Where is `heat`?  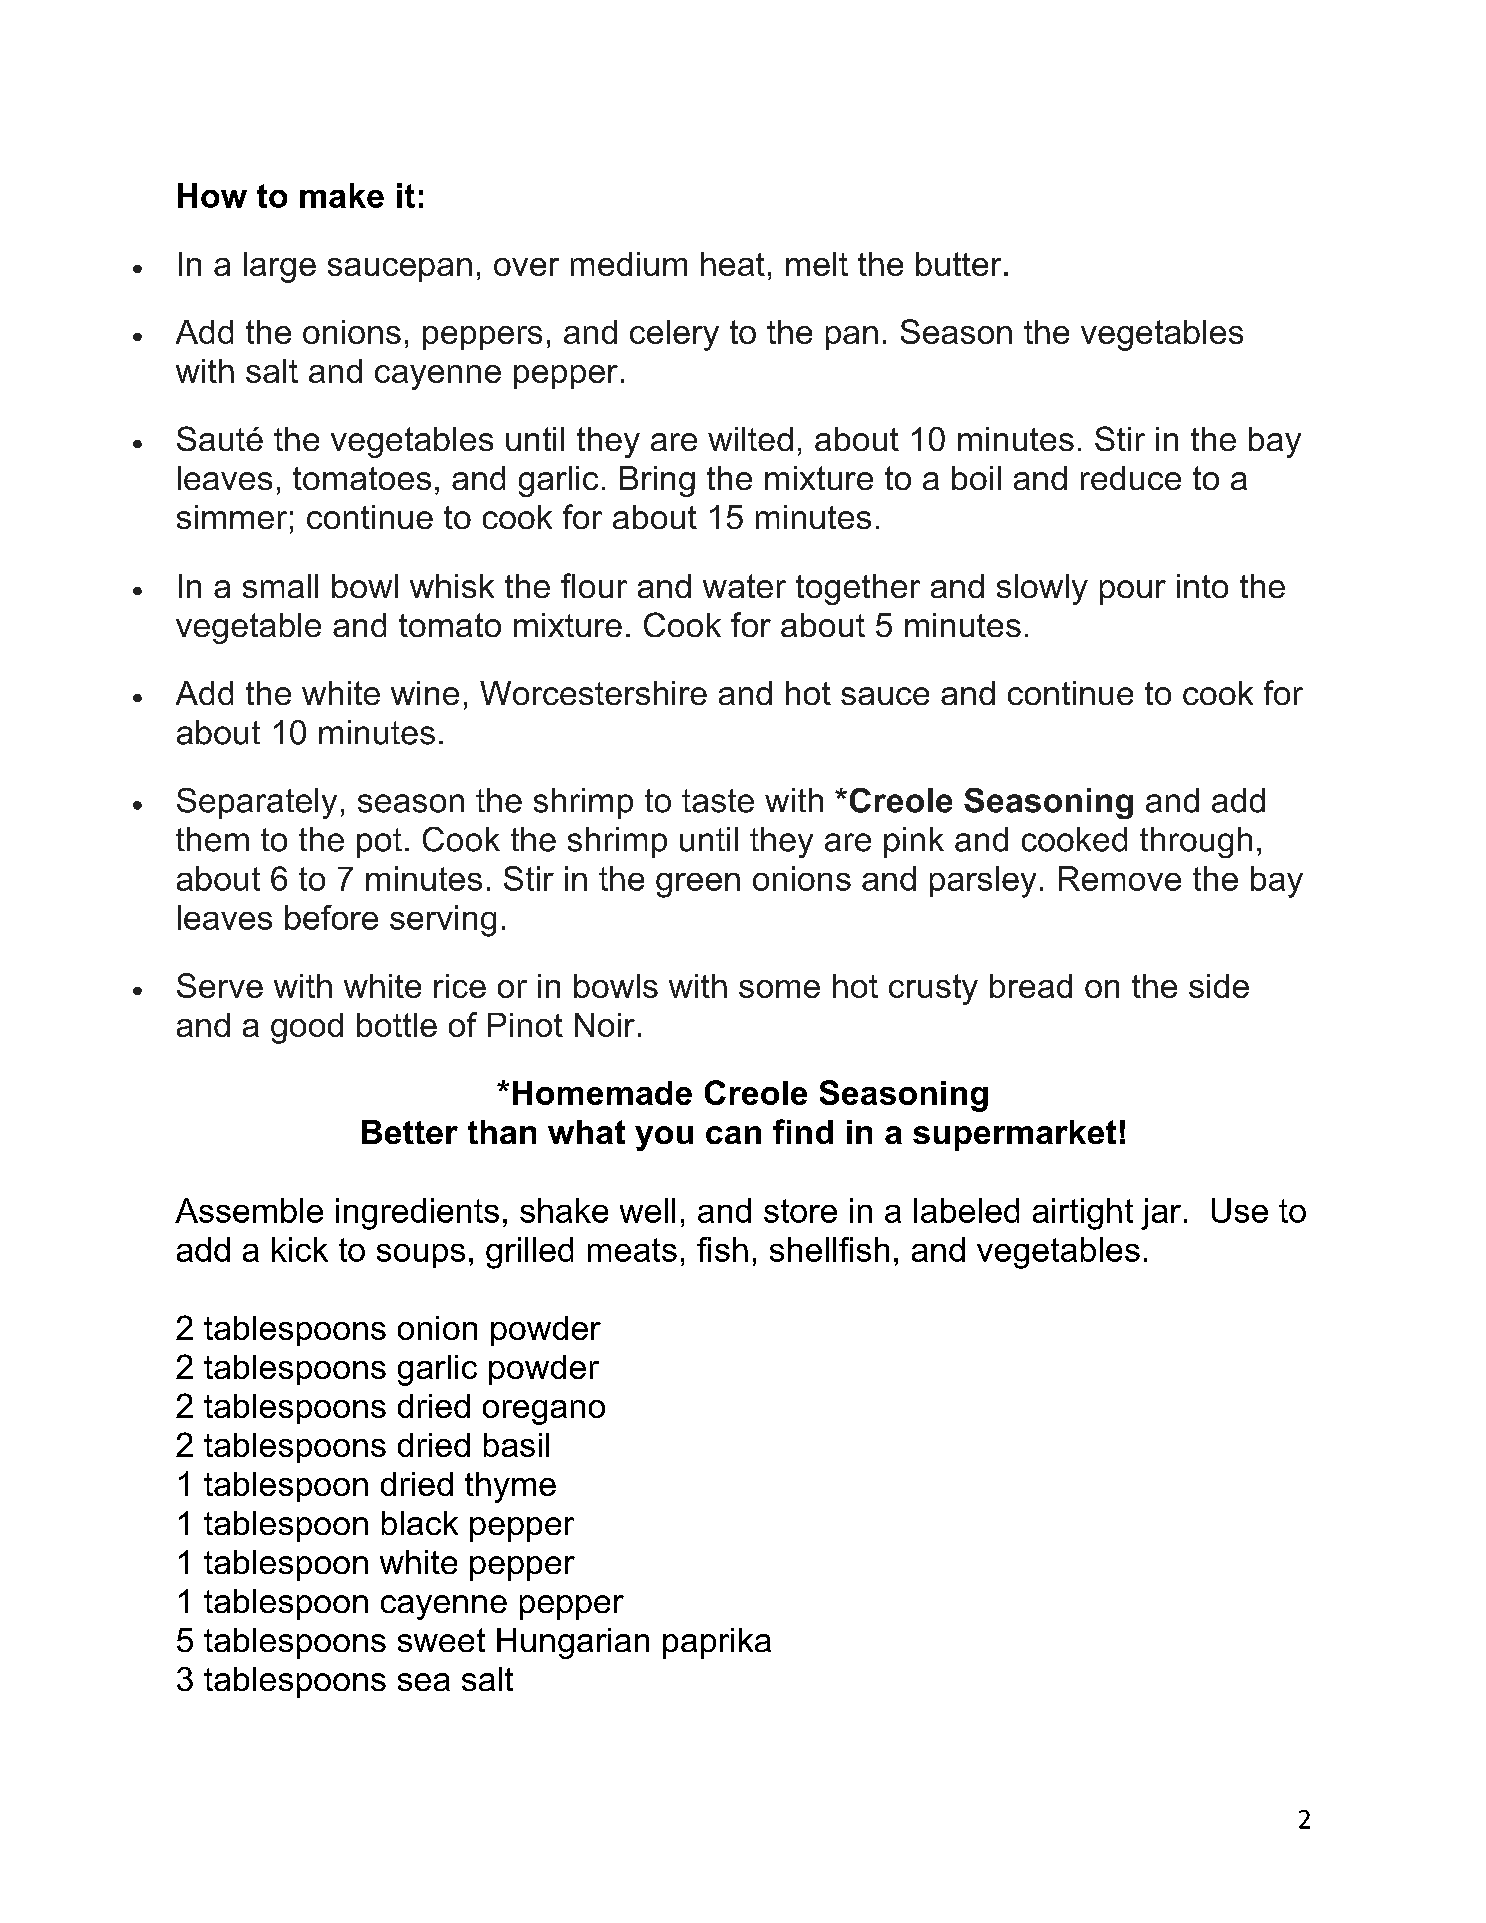 heat is located at coordinates (733, 264).
